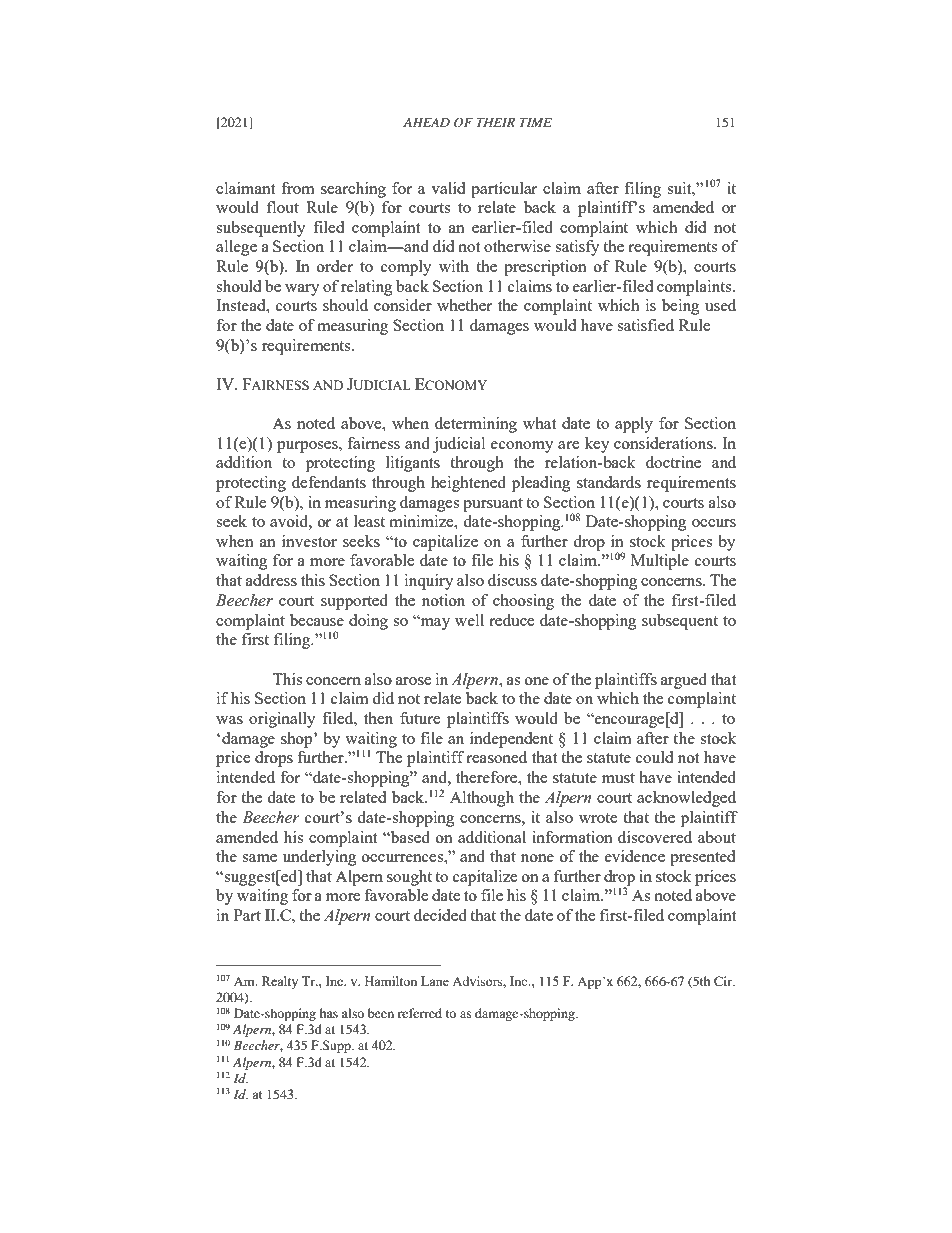 Image resolution: width=952 pixels, height=1233 pixels. Describe the element at coordinates (282, 720) in the screenshot. I see `originally` at that location.
